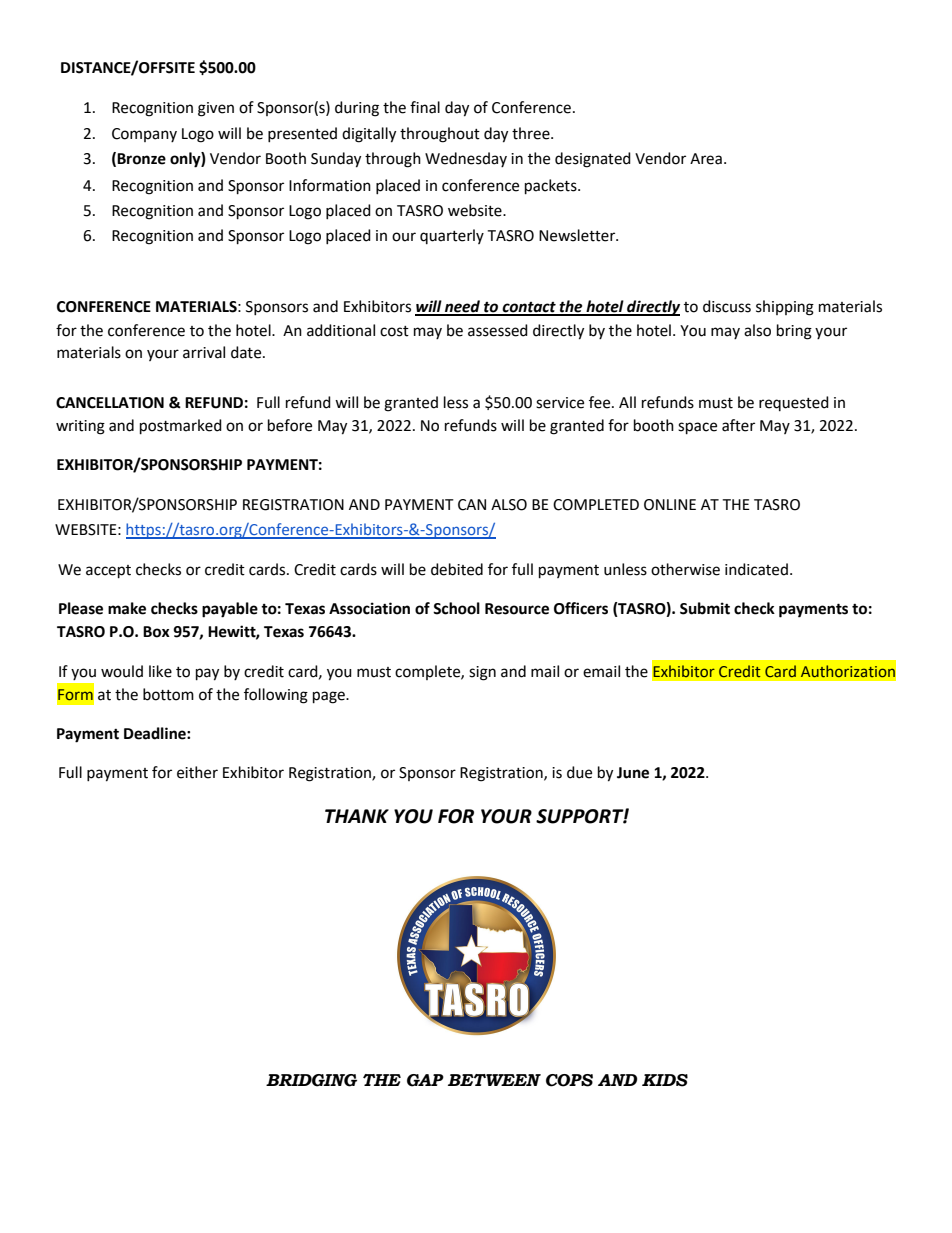 The width and height of the screenshot is (952, 1233). Describe the element at coordinates (727, 306) in the screenshot. I see `discuss` at that location.
